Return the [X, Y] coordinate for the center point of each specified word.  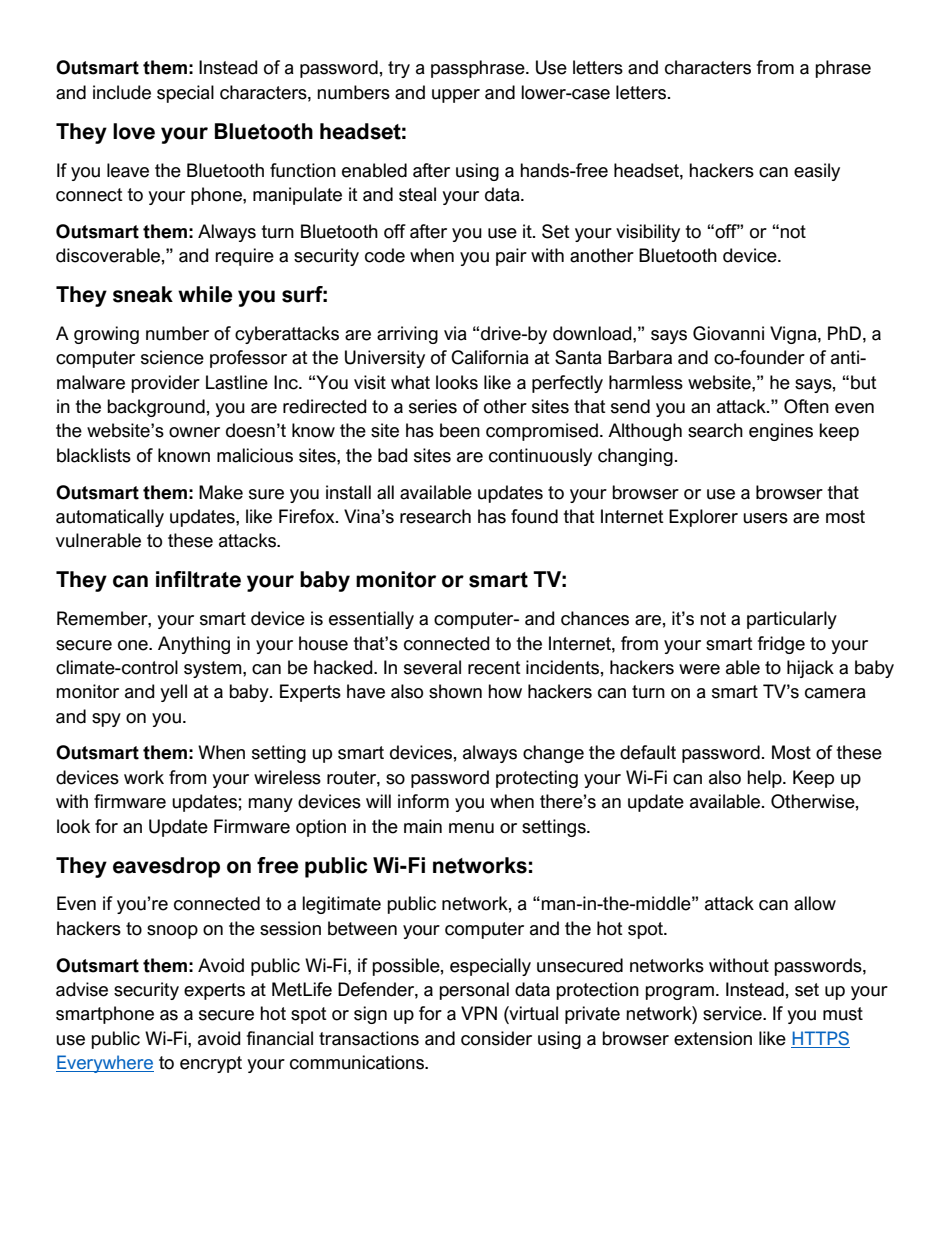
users [765, 518]
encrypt [211, 1064]
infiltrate [198, 579]
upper [456, 96]
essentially [371, 620]
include [122, 92]
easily [817, 172]
